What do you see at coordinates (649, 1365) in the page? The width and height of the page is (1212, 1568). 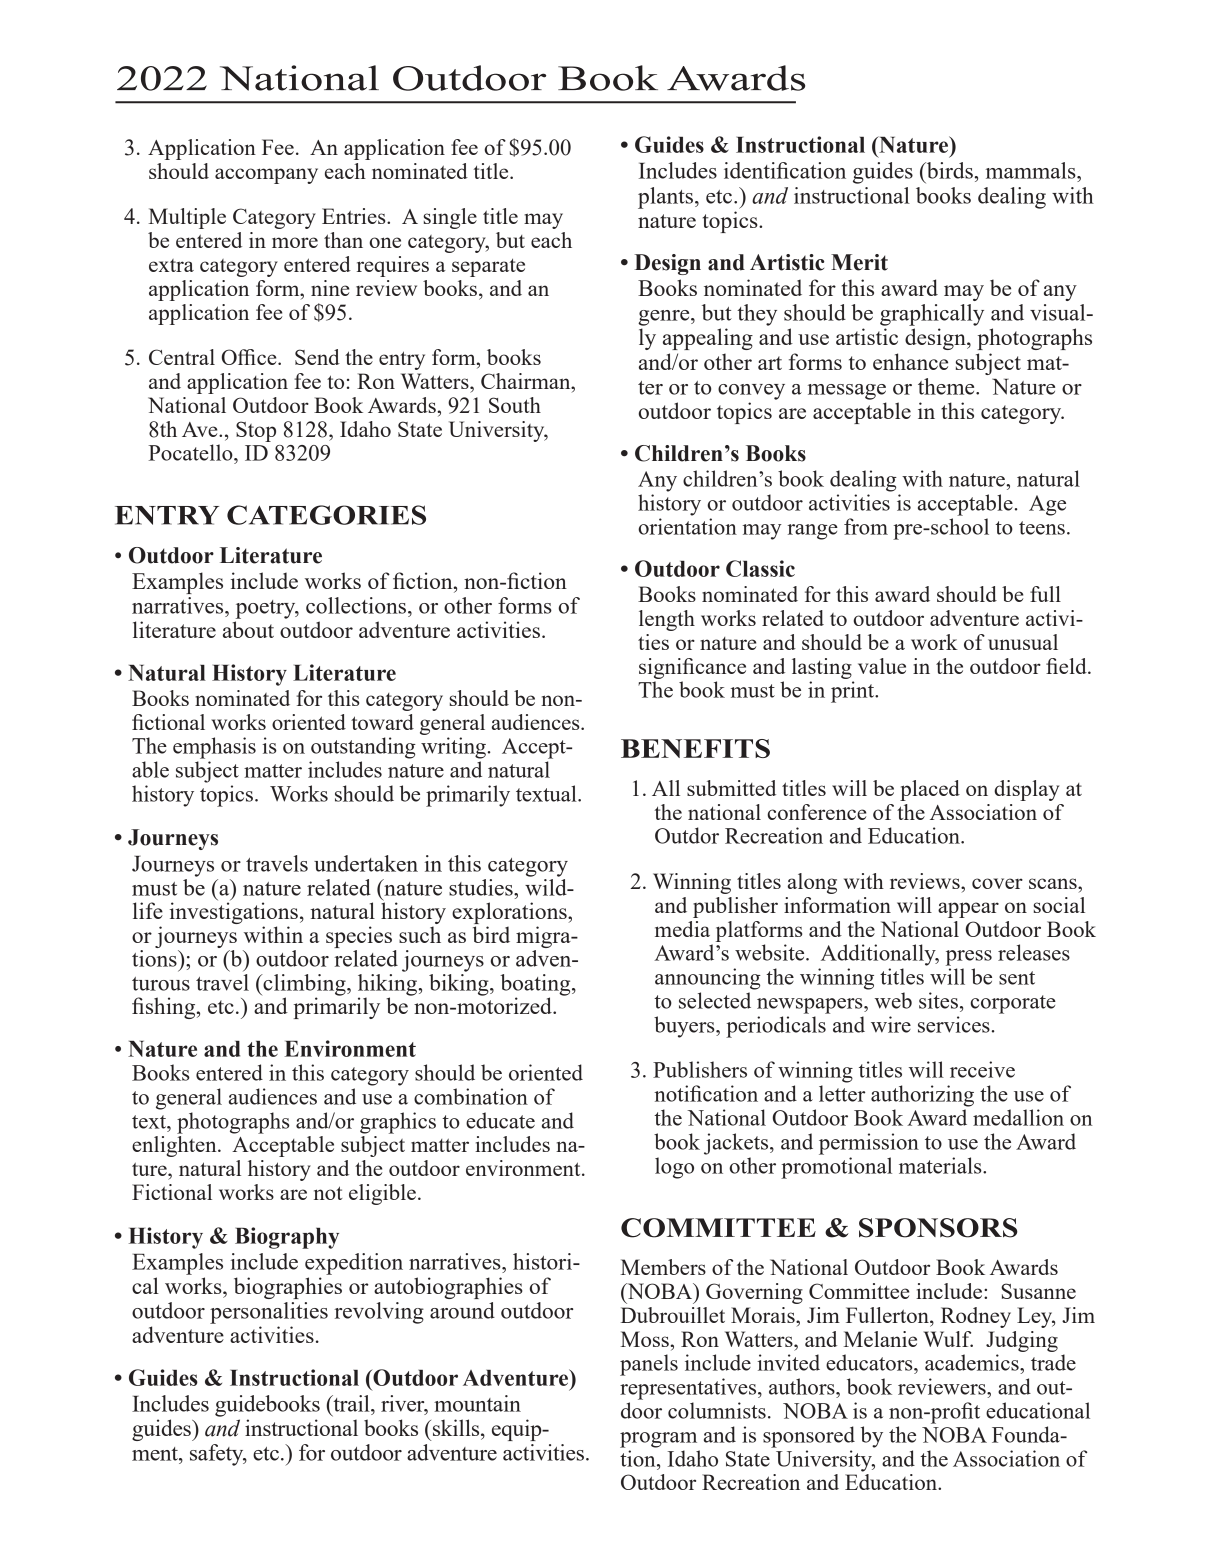 I see `panels` at bounding box center [649, 1365].
